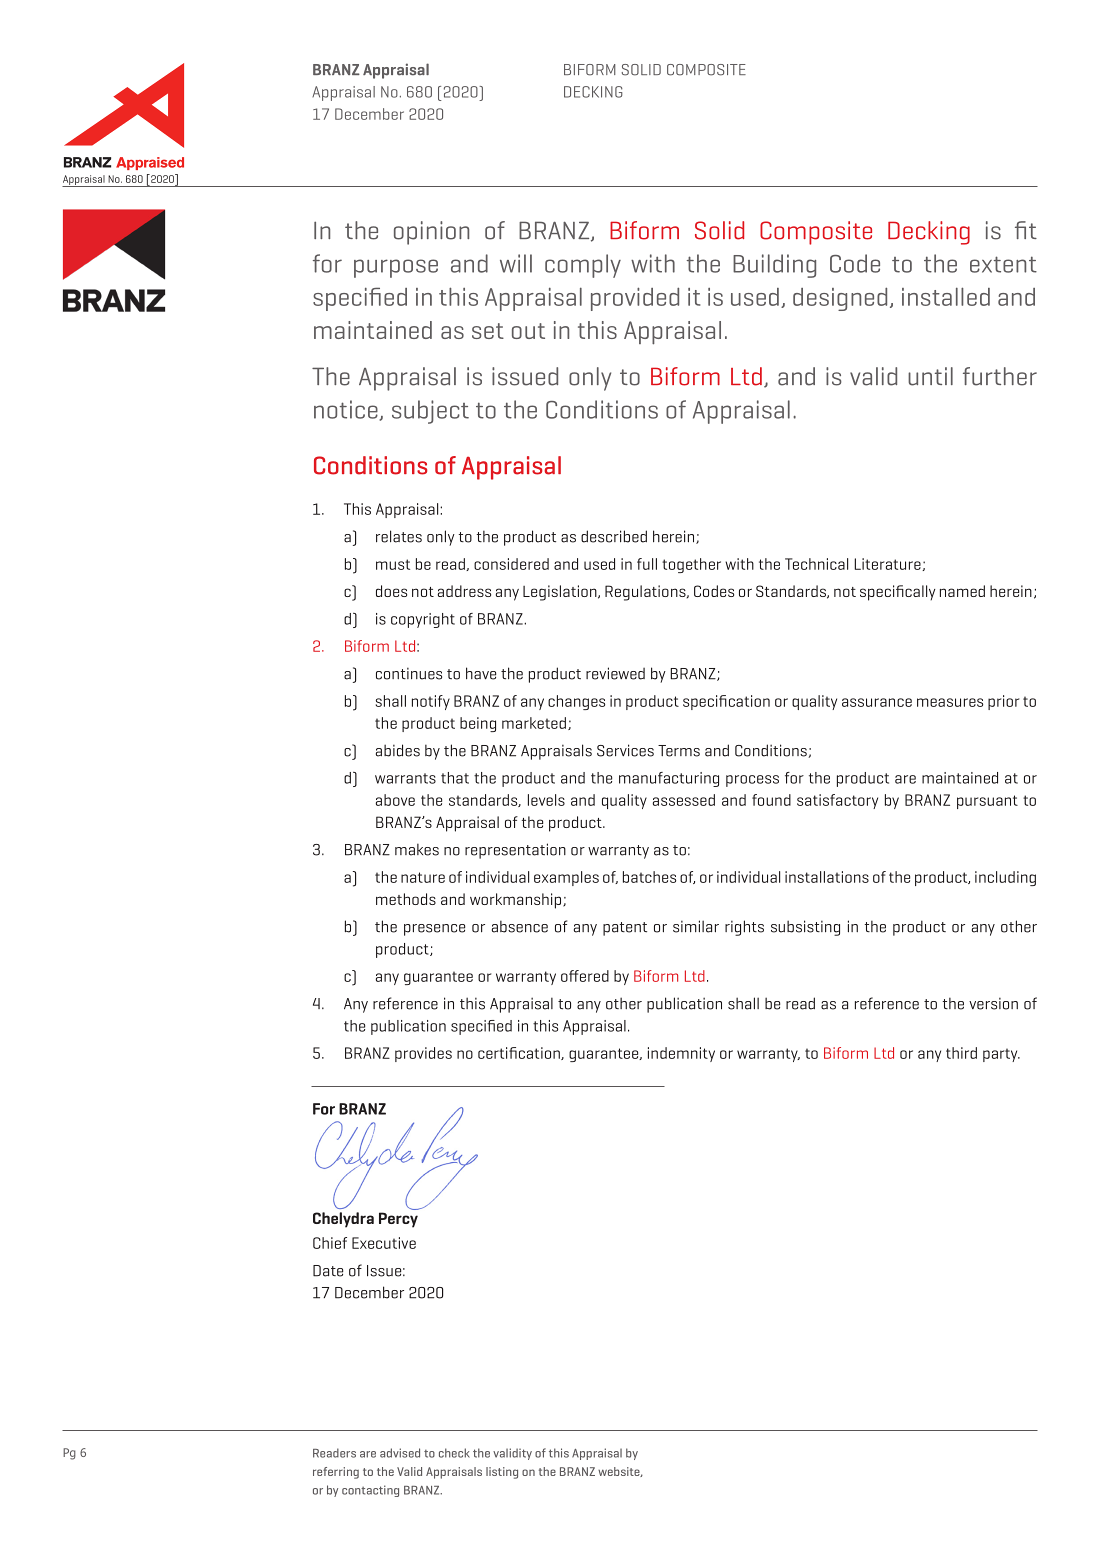 The image size is (1100, 1555). Describe the element at coordinates (1005, 878) in the screenshot. I see `including` at that location.
